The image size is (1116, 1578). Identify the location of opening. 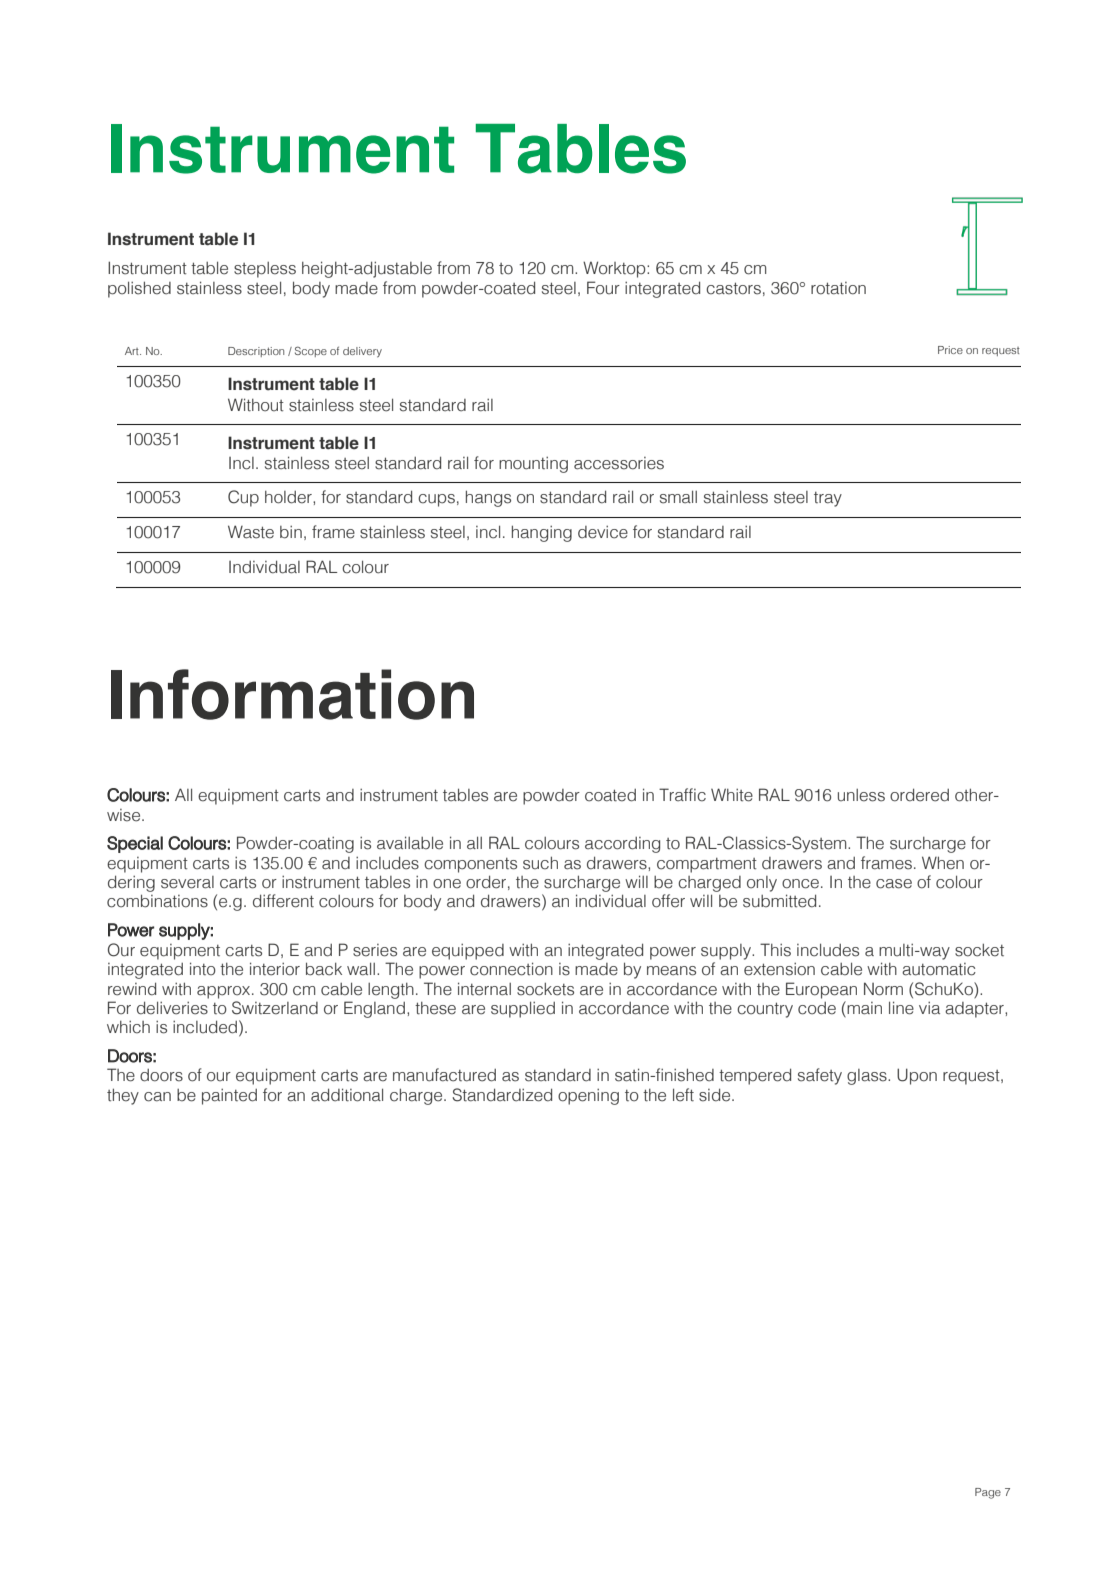
(588, 1097).
